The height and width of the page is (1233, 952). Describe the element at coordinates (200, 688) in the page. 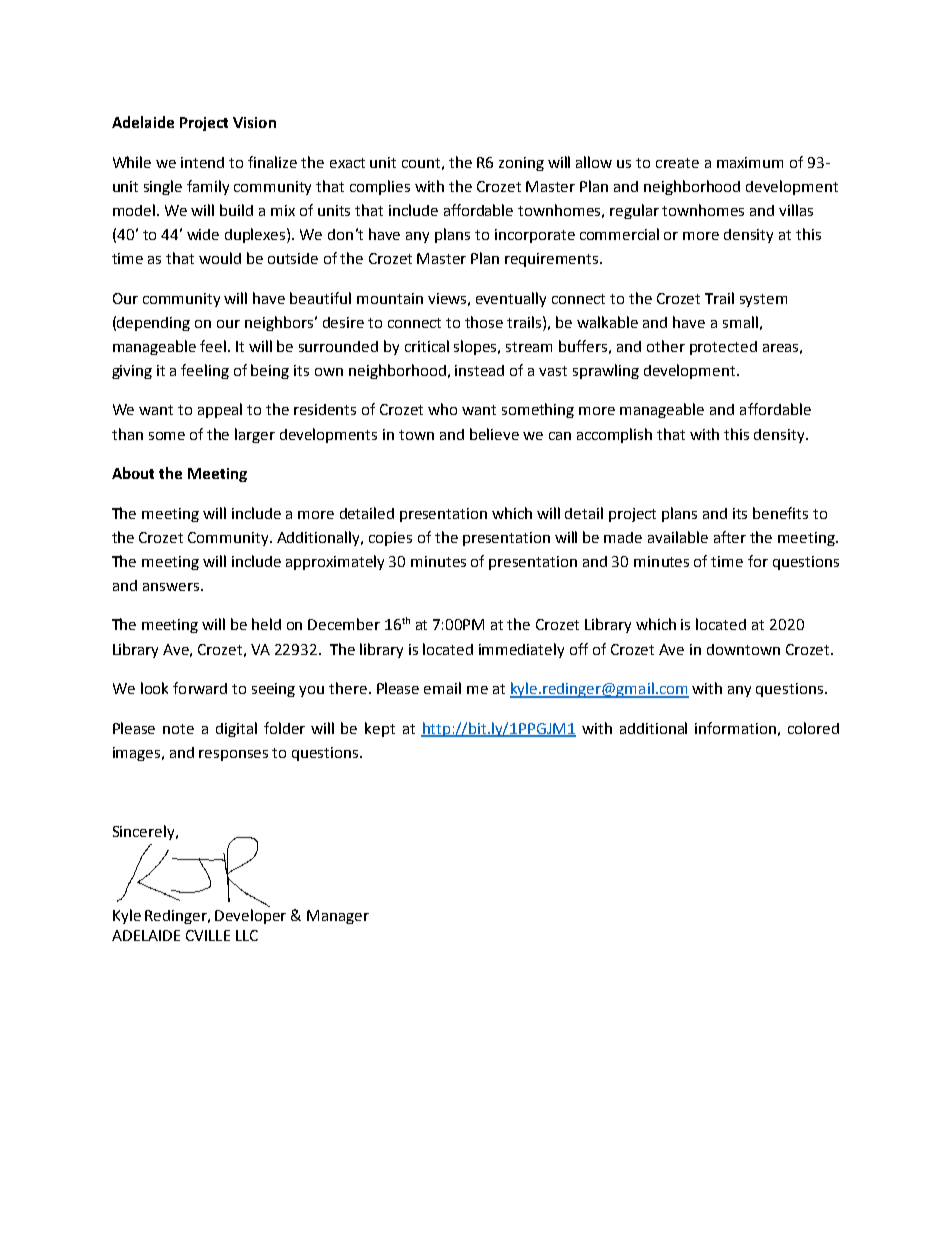

I see `forward` at that location.
